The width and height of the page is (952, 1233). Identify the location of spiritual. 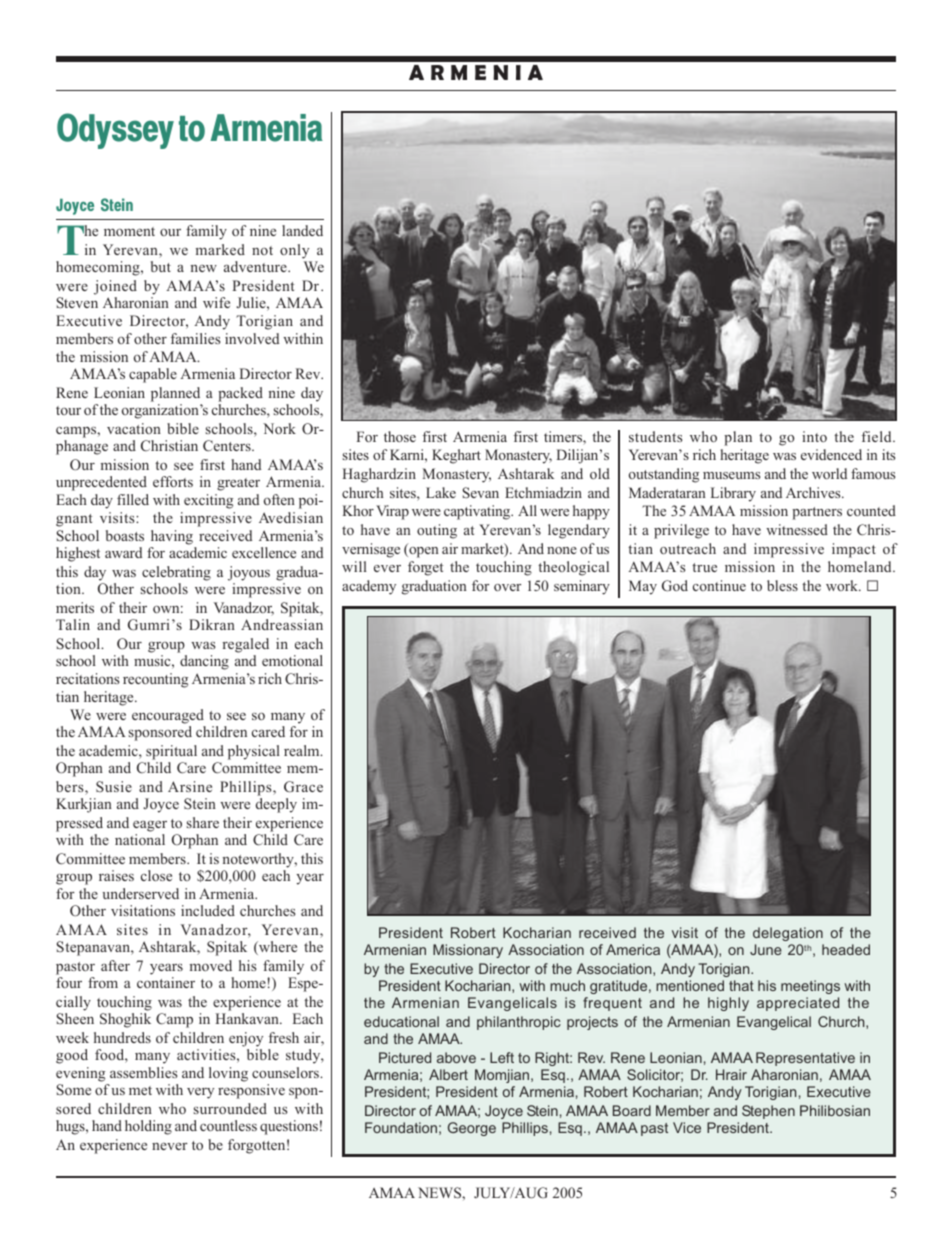
(171, 752).
